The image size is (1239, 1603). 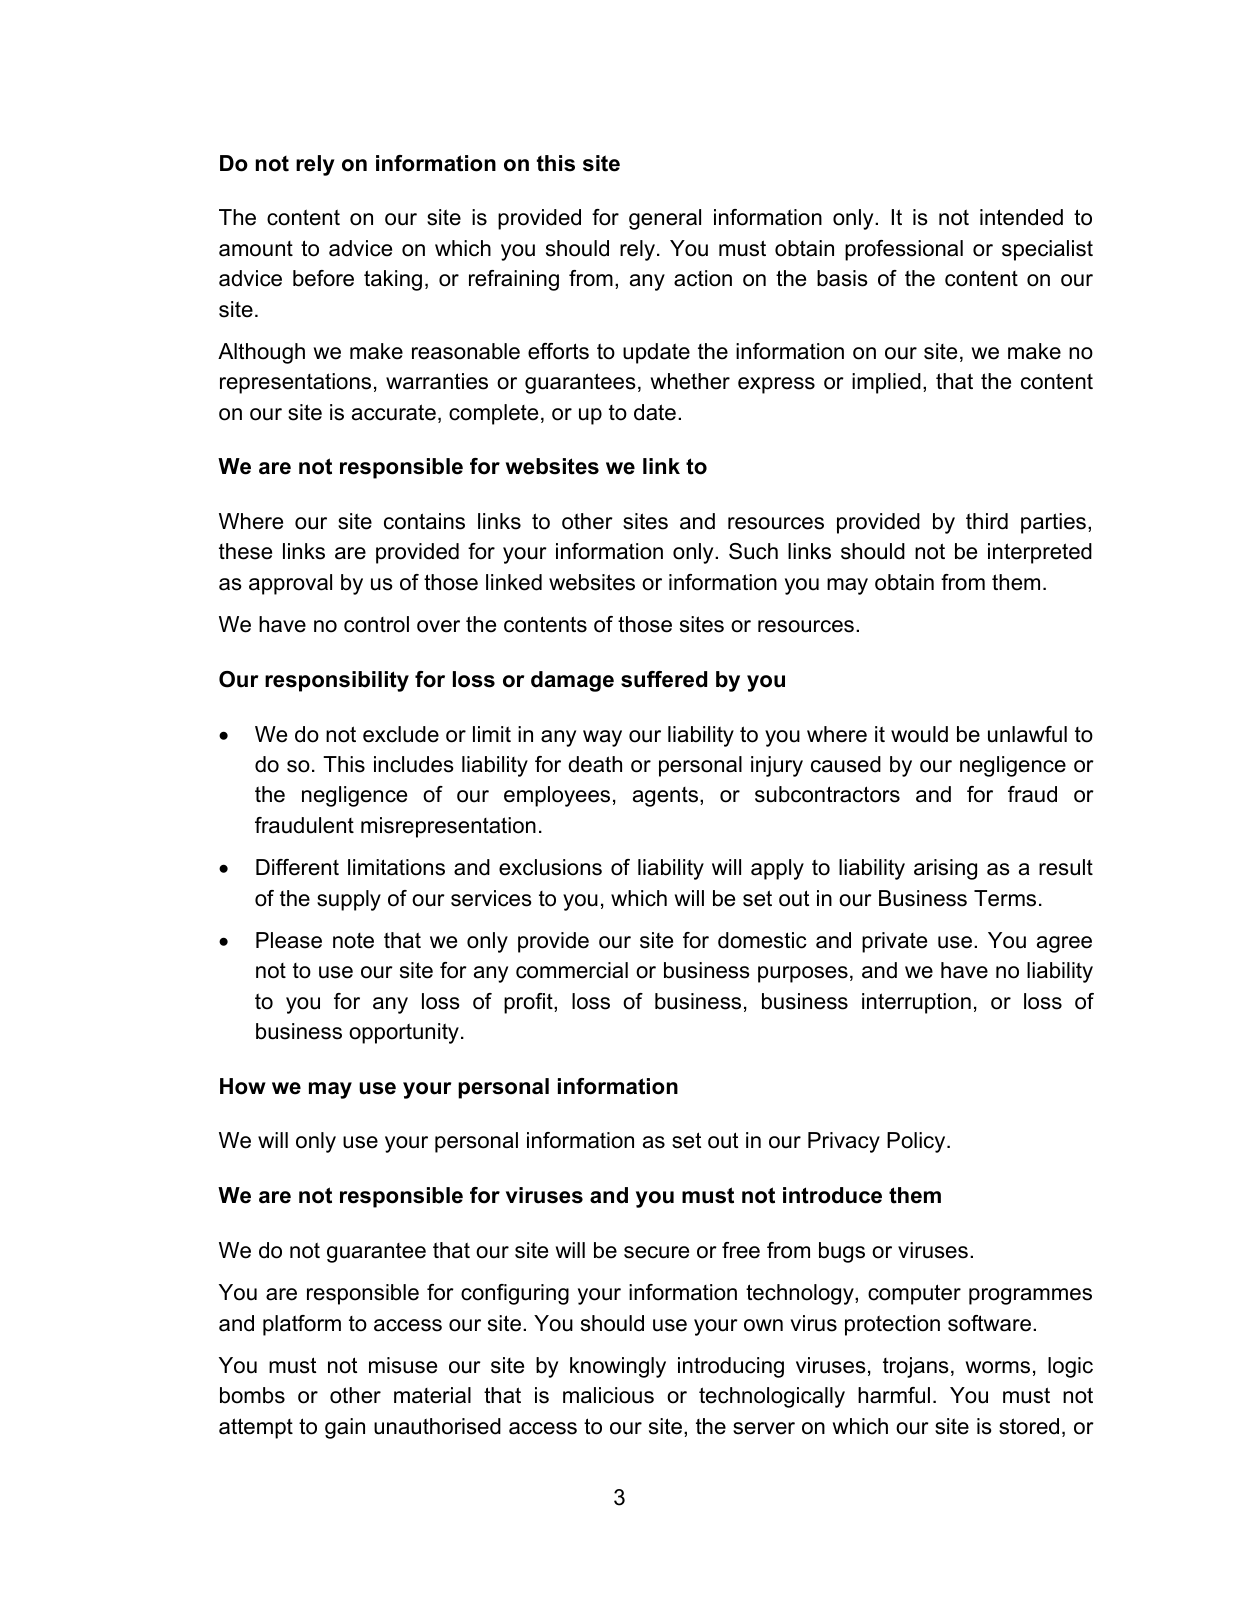 What do you see at coordinates (667, 797) in the screenshot?
I see `agents` at bounding box center [667, 797].
